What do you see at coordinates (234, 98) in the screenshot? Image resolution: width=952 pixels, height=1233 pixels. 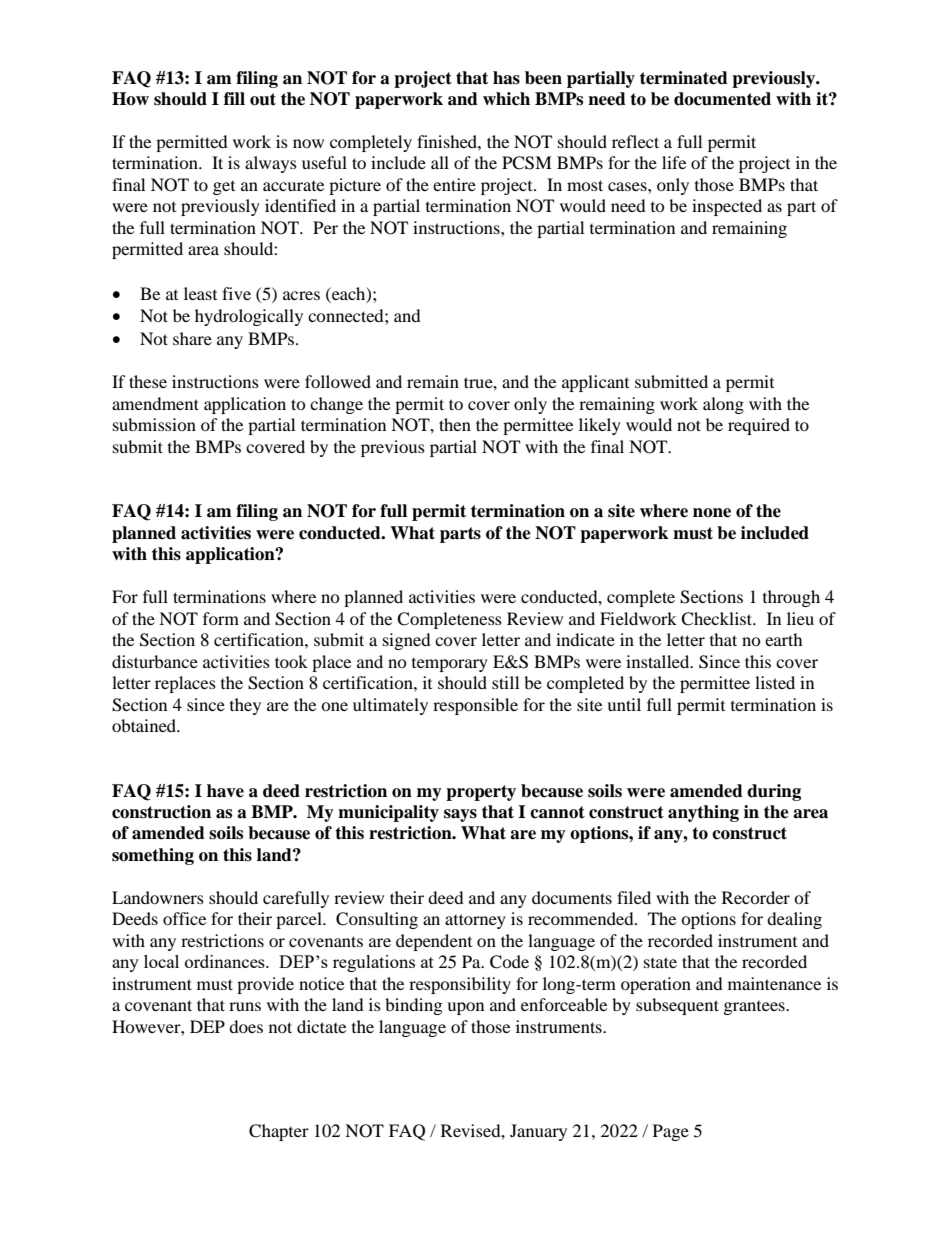 I see `fill` at bounding box center [234, 98].
